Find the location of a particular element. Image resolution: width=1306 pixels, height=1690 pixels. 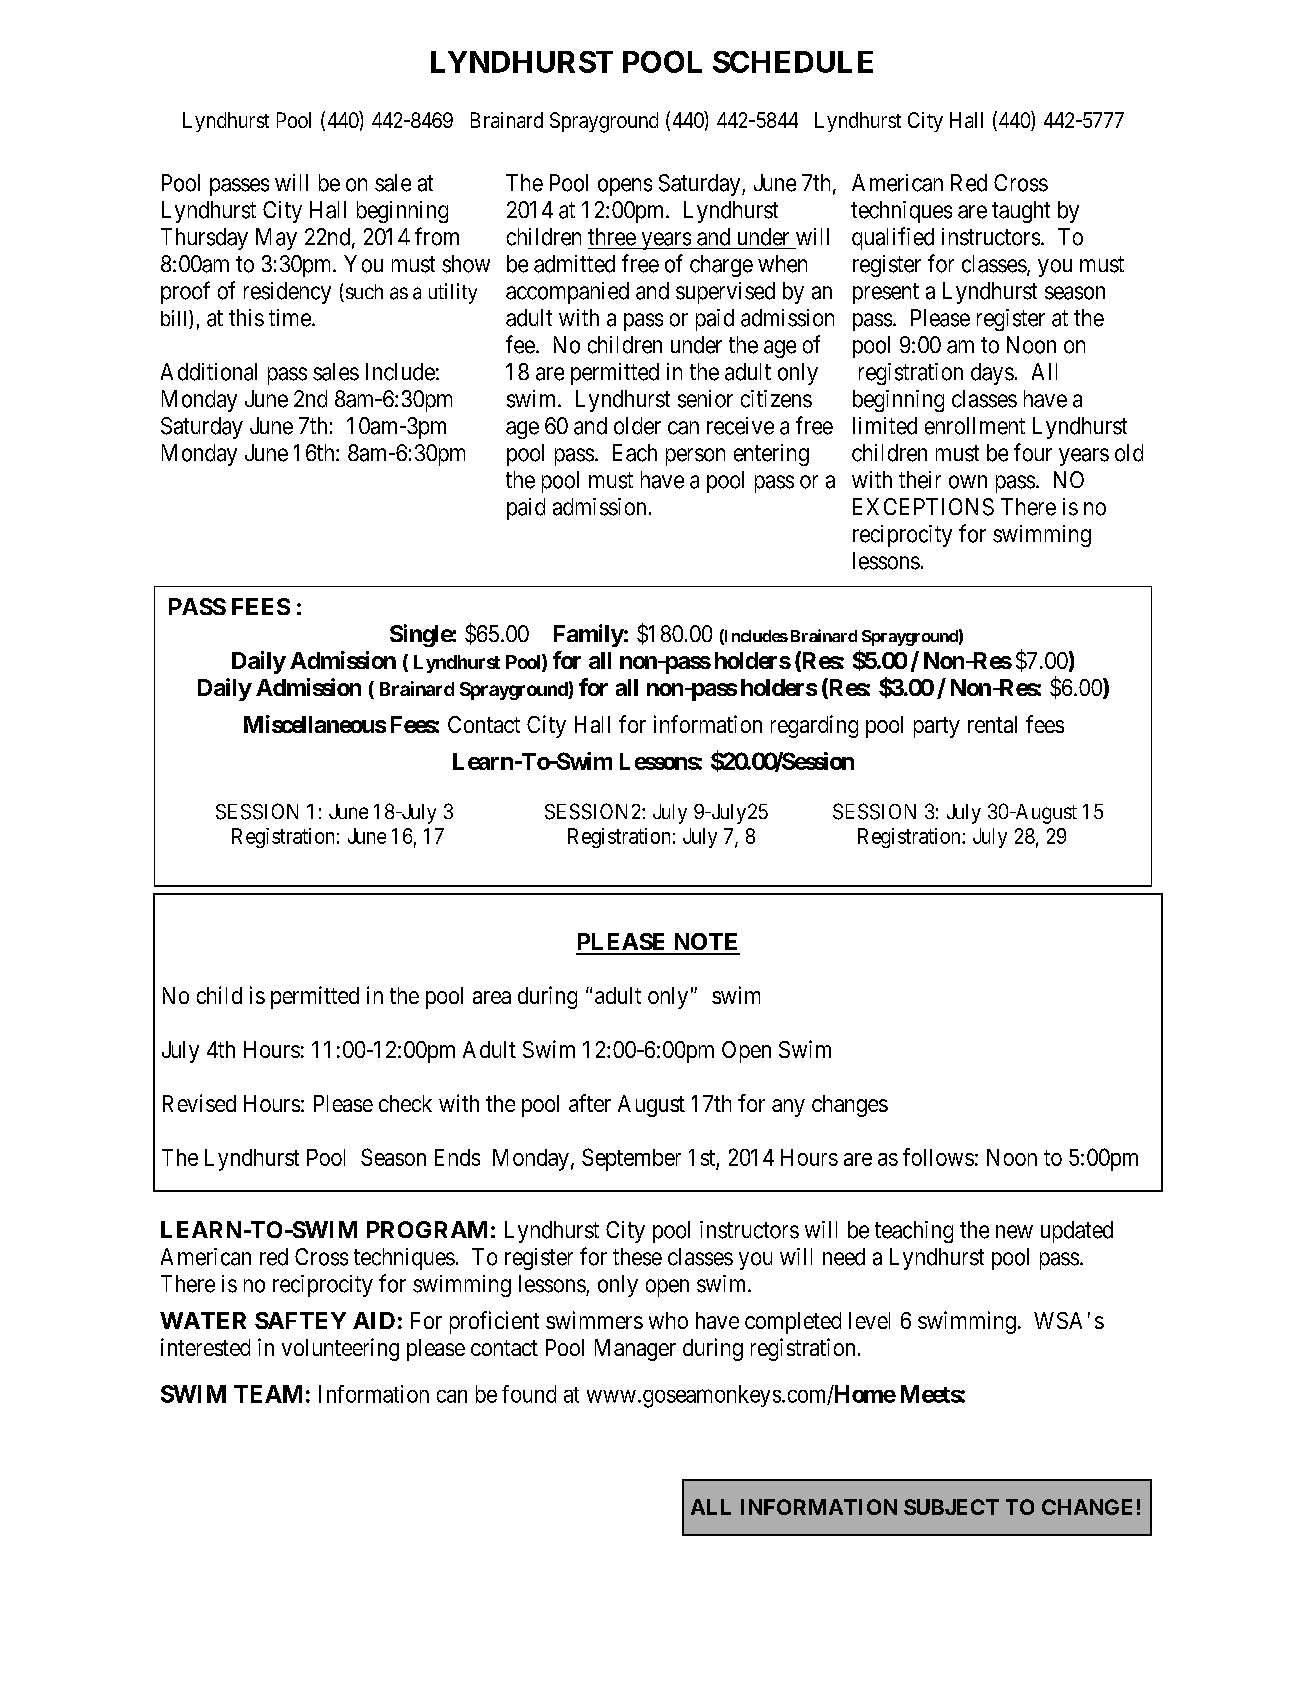

party is located at coordinates (937, 727).
